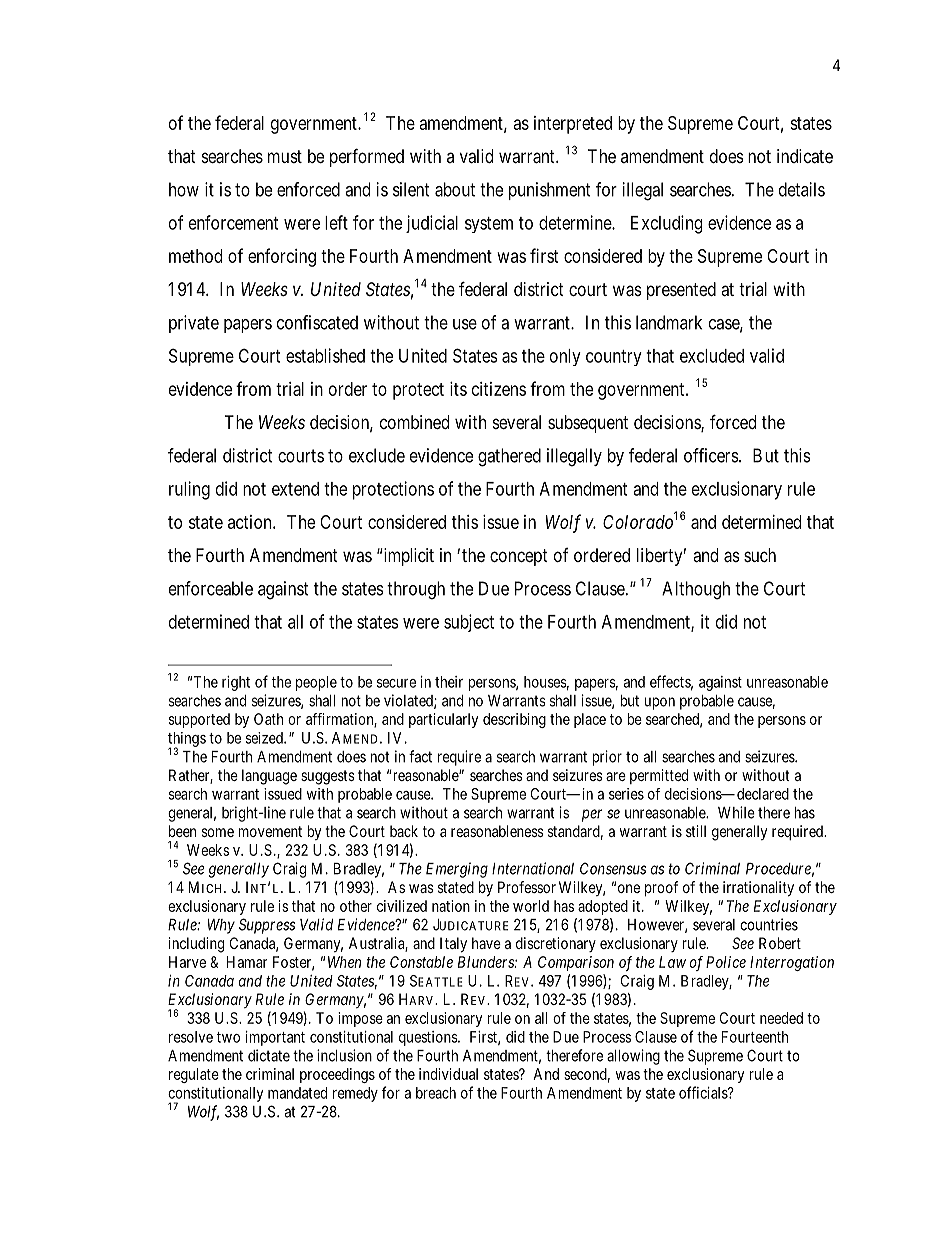  What do you see at coordinates (805, 156) in the screenshot?
I see `indicate` at bounding box center [805, 156].
